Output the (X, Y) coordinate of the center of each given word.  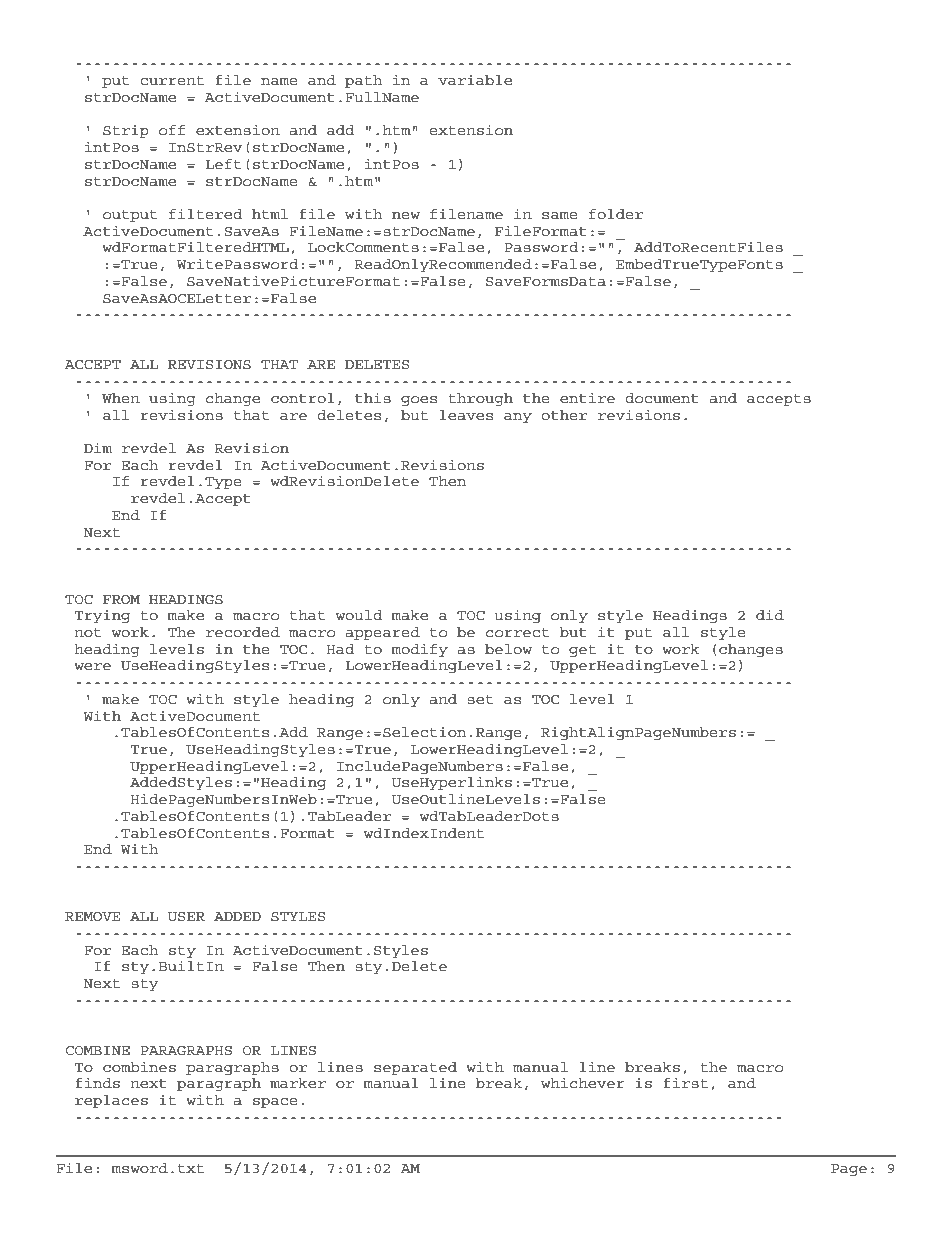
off (172, 130)
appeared (383, 633)
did (770, 615)
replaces (111, 1101)
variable (475, 80)
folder (616, 214)
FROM (121, 599)
